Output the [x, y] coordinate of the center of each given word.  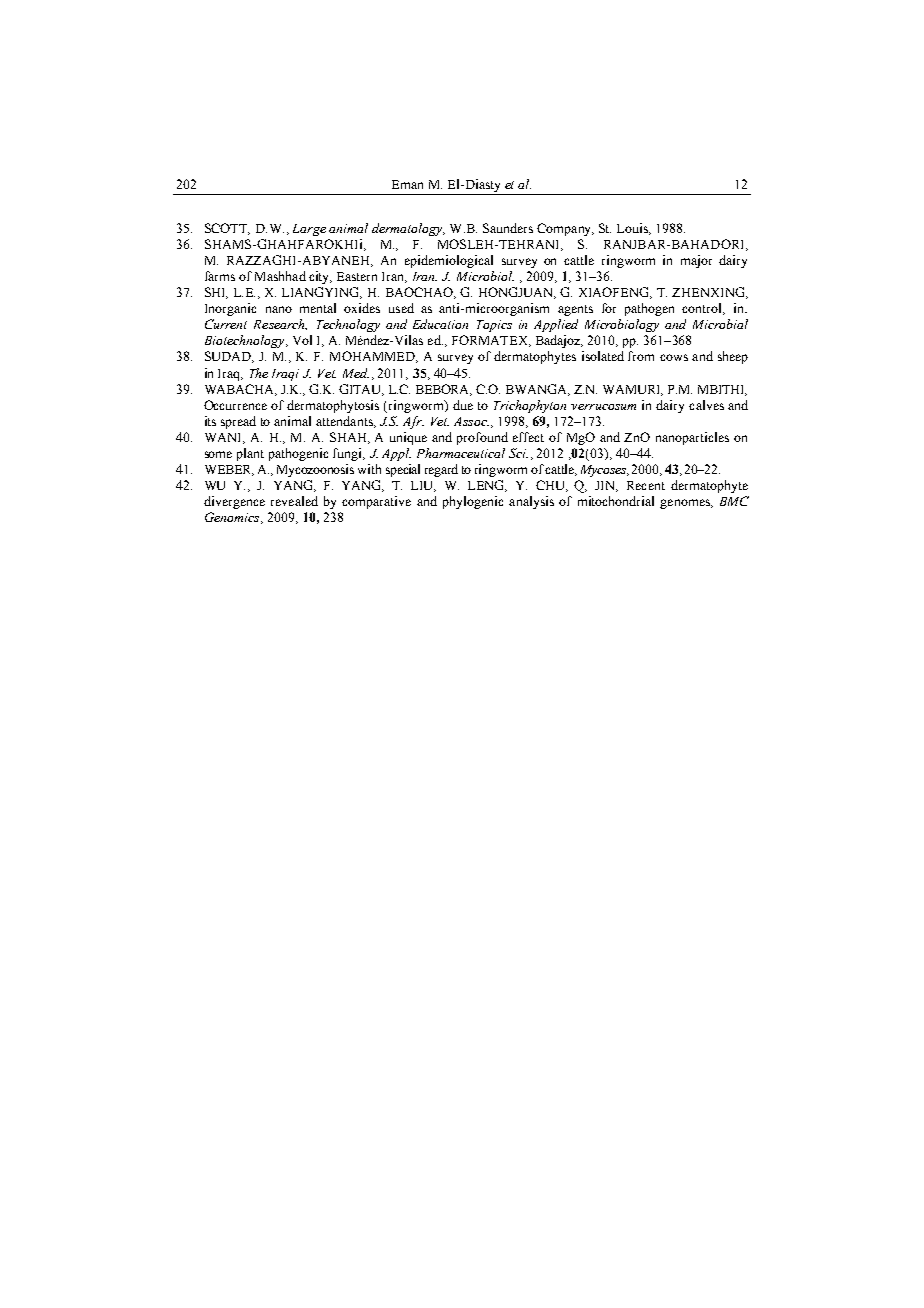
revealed [294, 501]
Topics [494, 326]
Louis [634, 229]
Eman [407, 184]
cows [674, 357]
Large [309, 230]
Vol [302, 340]
